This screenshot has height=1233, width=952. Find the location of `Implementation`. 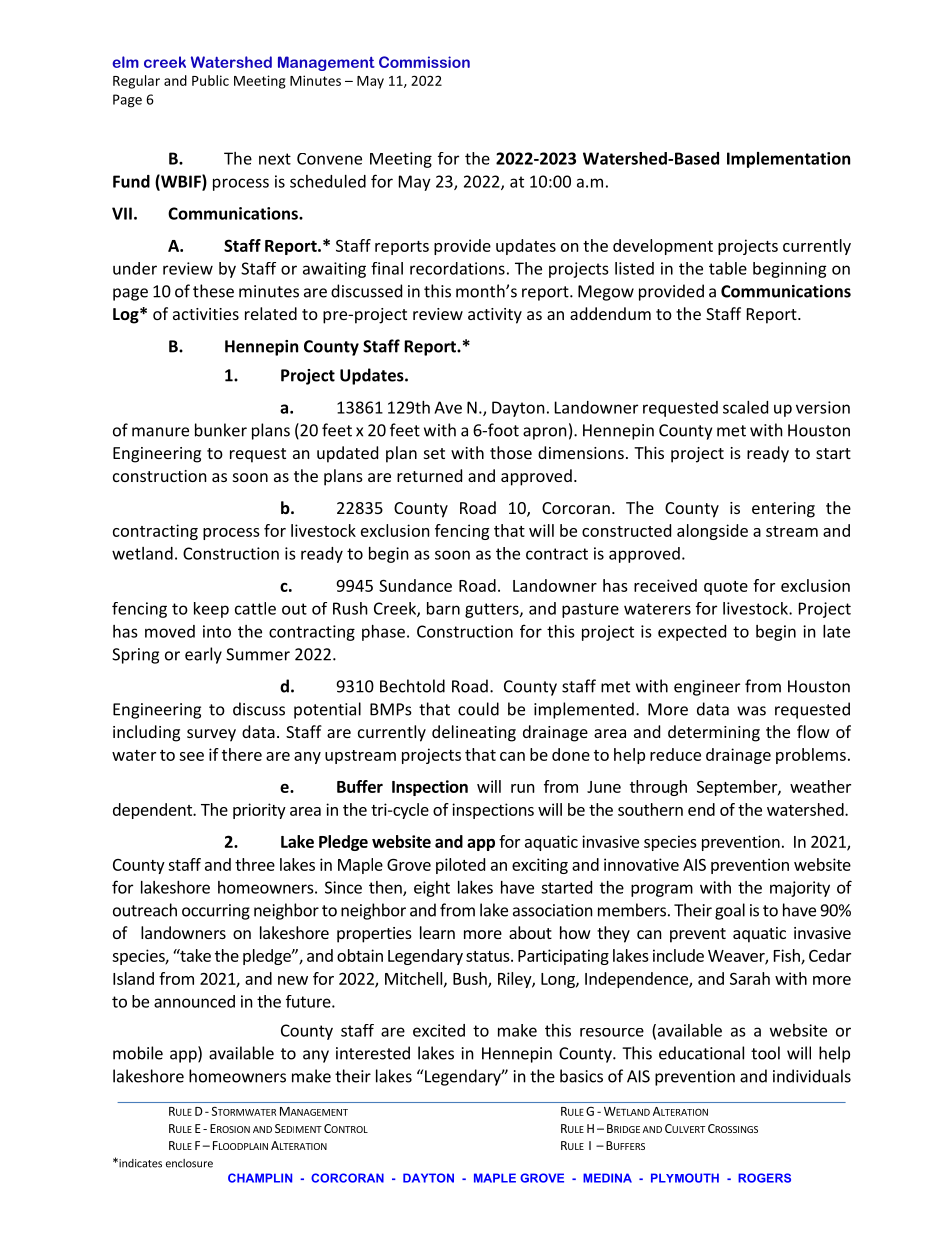

Implementation is located at coordinates (788, 160).
